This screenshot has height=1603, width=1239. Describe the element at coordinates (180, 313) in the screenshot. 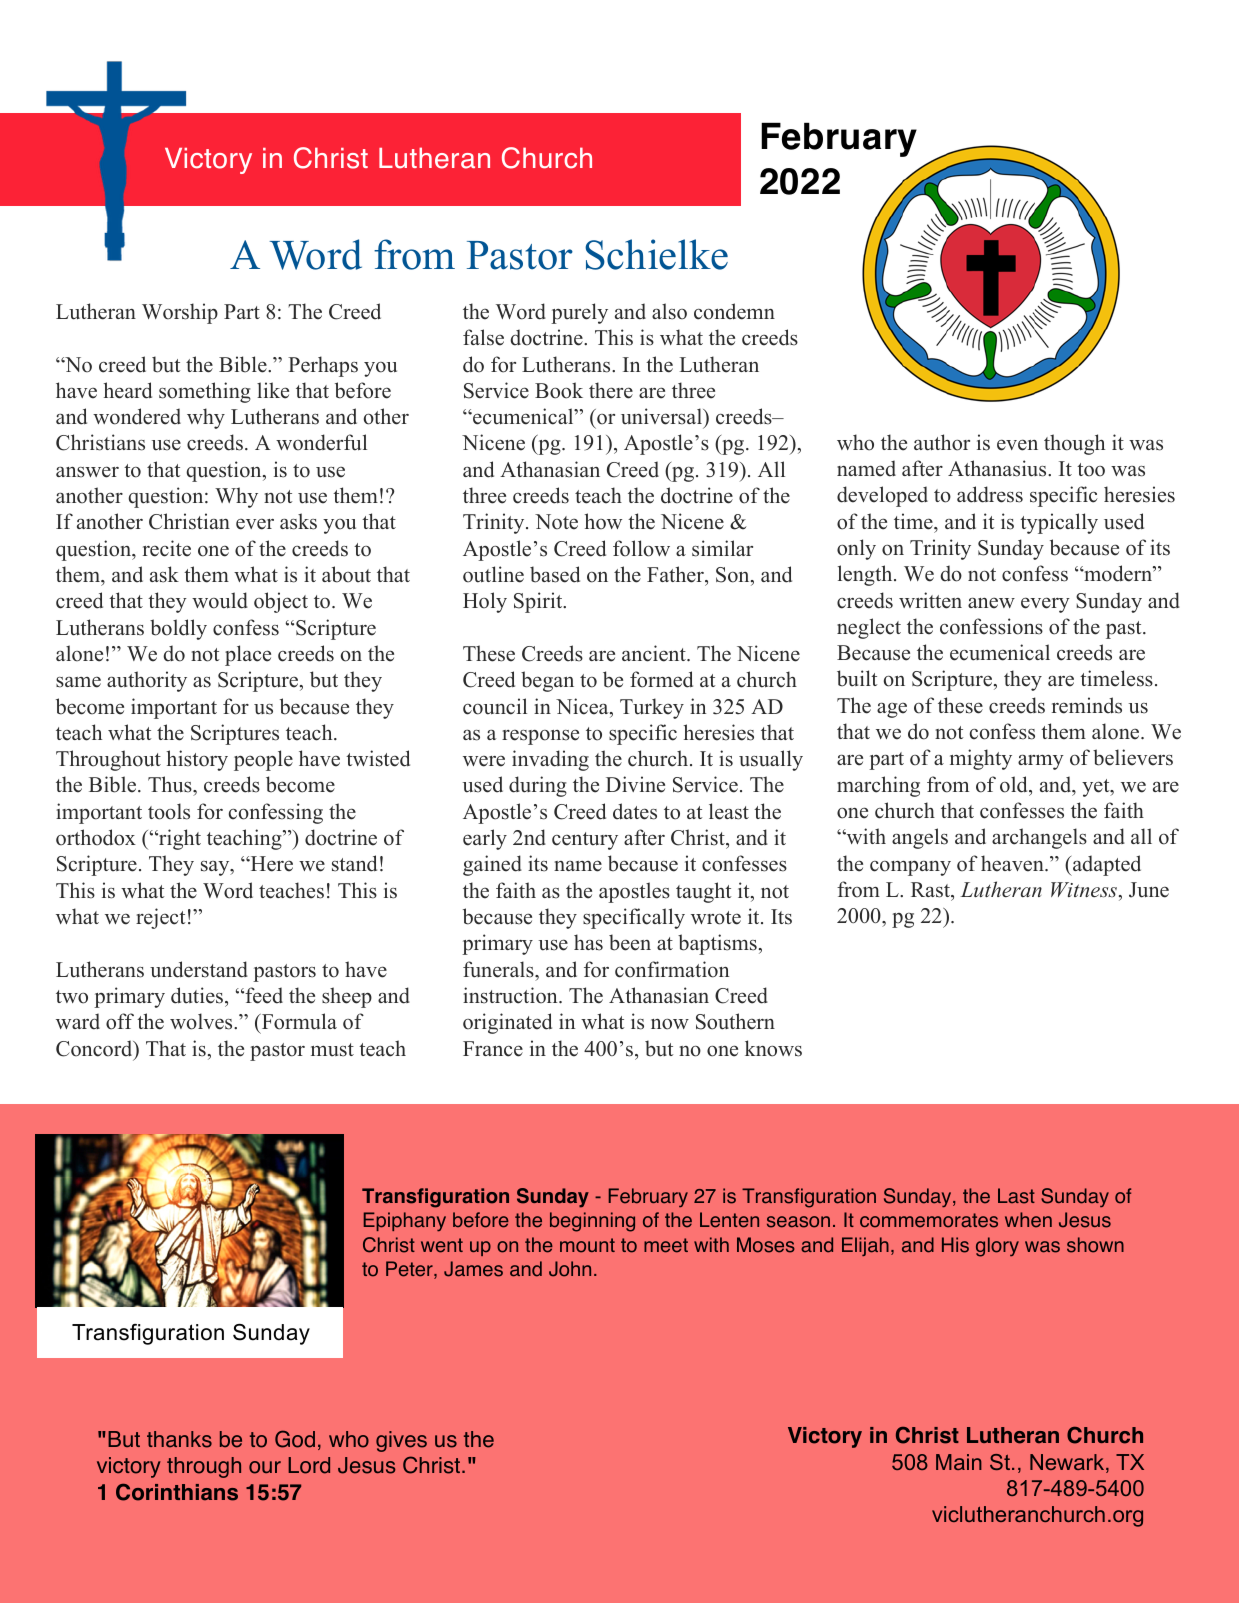

I see `Worship` at that location.
